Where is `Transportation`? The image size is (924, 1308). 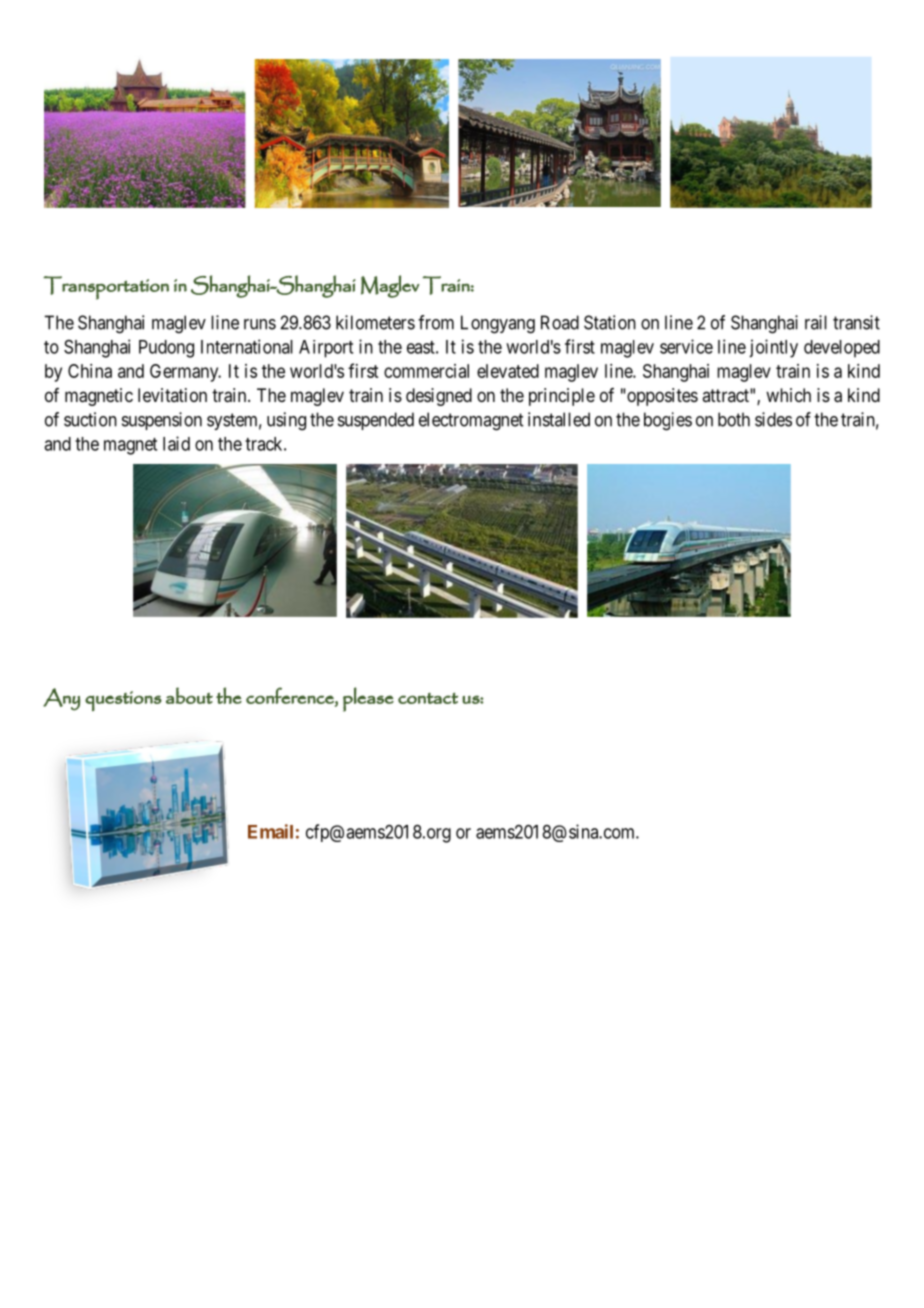 Transportation is located at coordinates (106, 288).
